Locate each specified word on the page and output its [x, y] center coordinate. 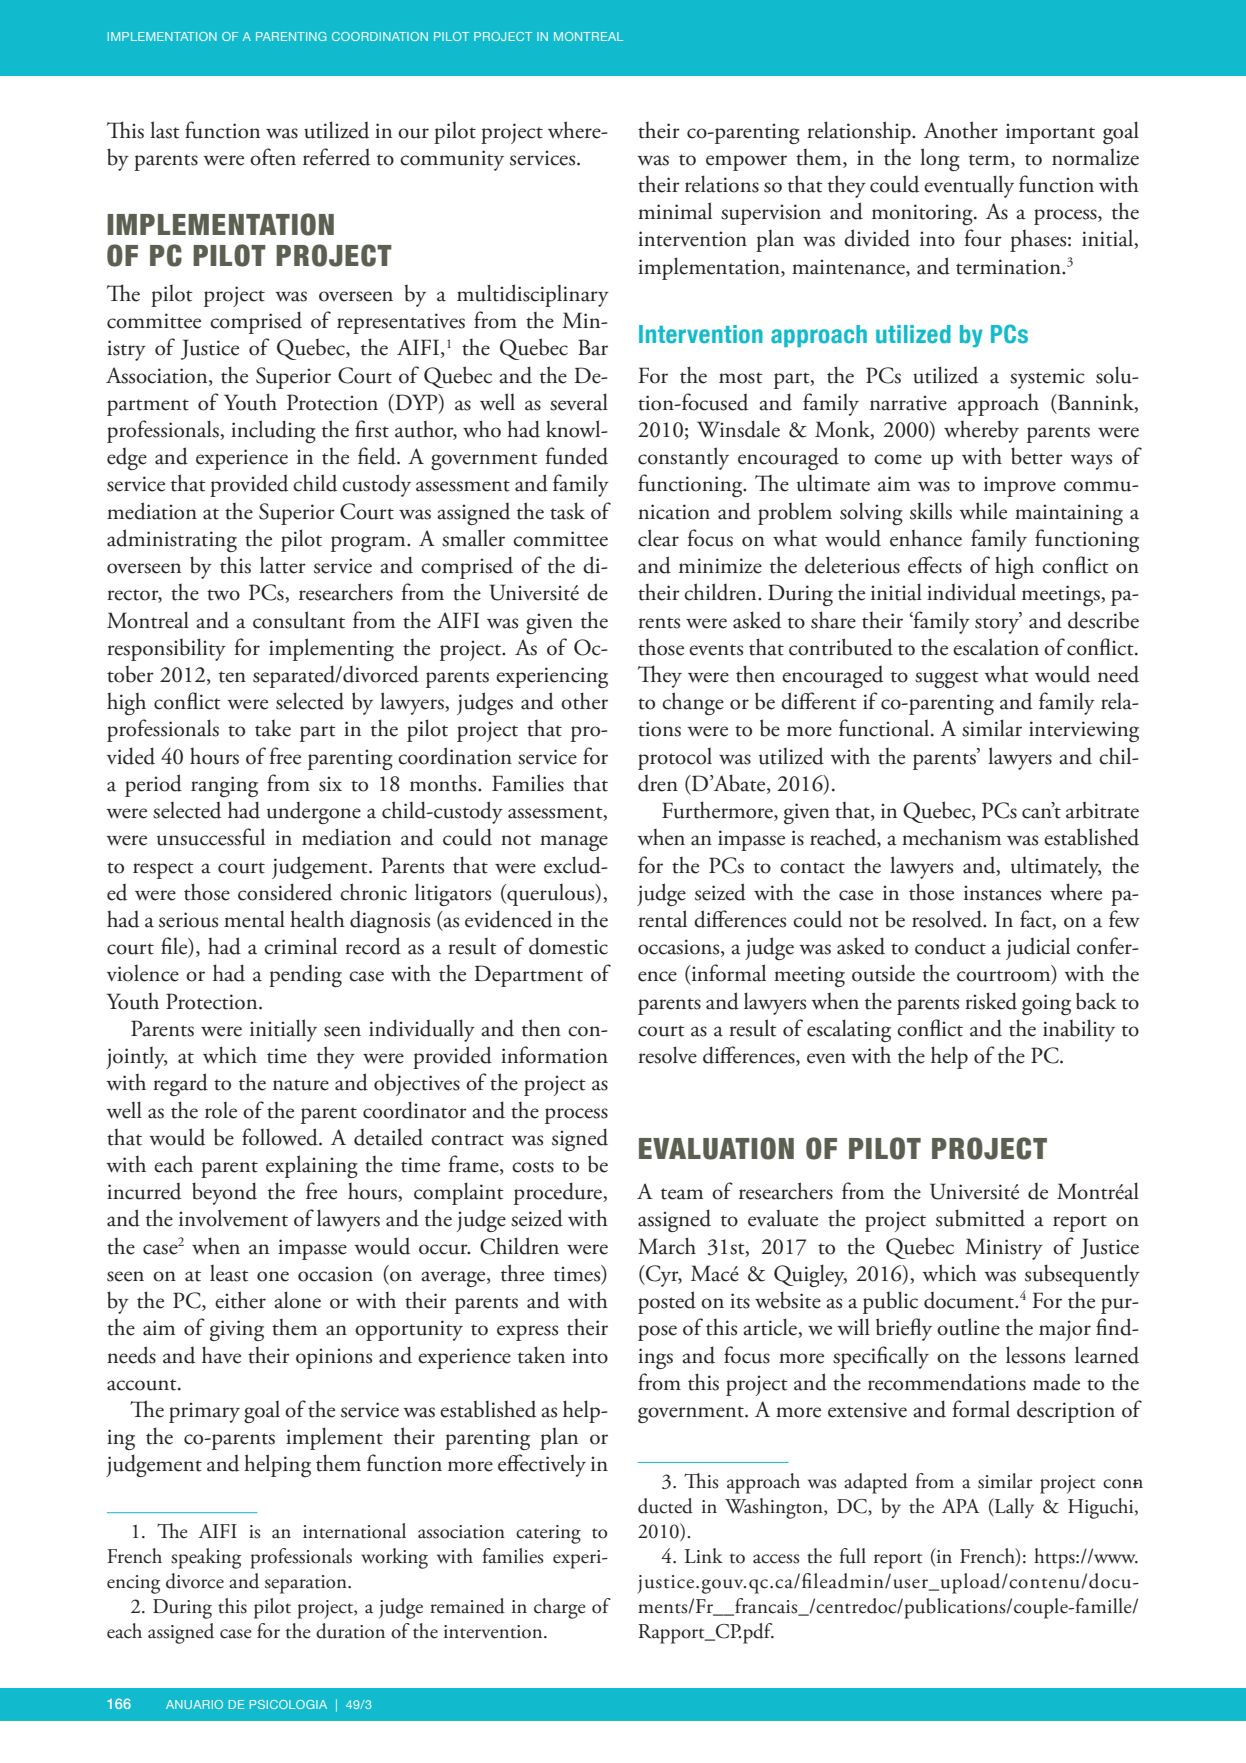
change [693, 703]
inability [1079, 1030]
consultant [299, 620]
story [998, 624]
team [682, 1194]
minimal [675, 211]
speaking [206, 1558]
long [940, 159]
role [221, 1110]
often [273, 157]
